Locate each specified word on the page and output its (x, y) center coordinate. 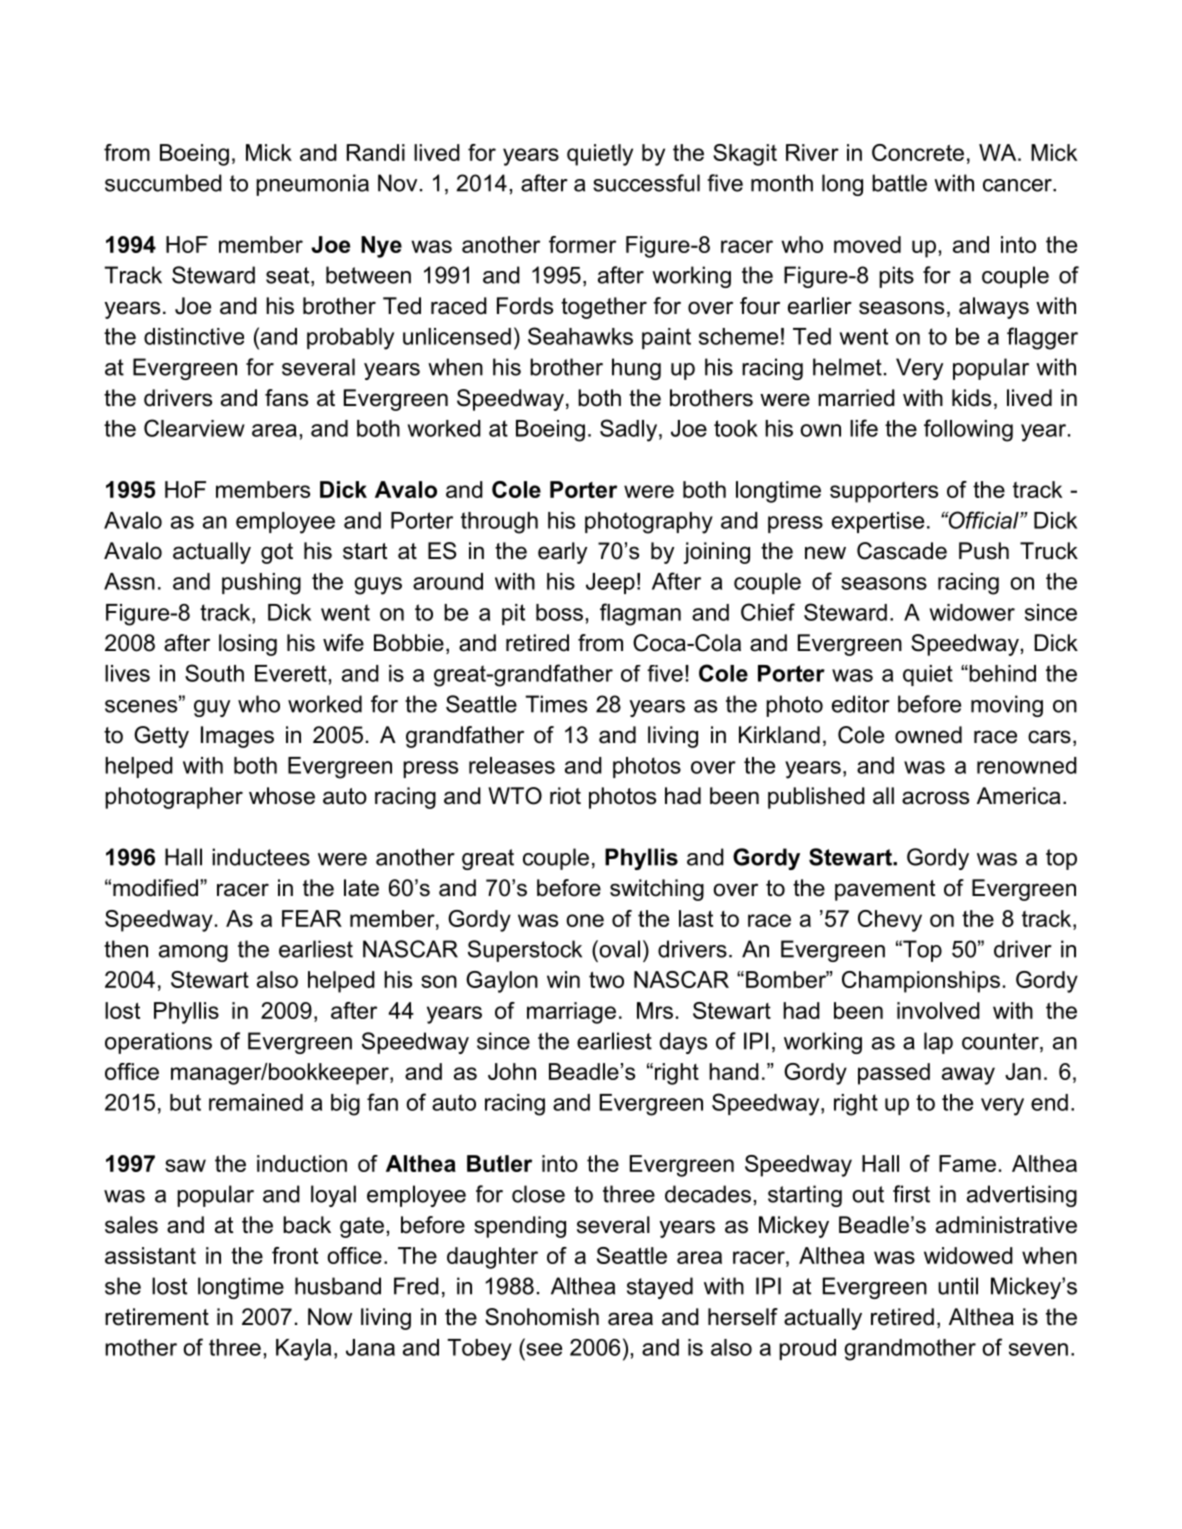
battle (899, 183)
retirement (157, 1317)
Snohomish (542, 1317)
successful (646, 183)
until (958, 1286)
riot (565, 796)
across (935, 798)
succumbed (163, 183)
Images (237, 737)
